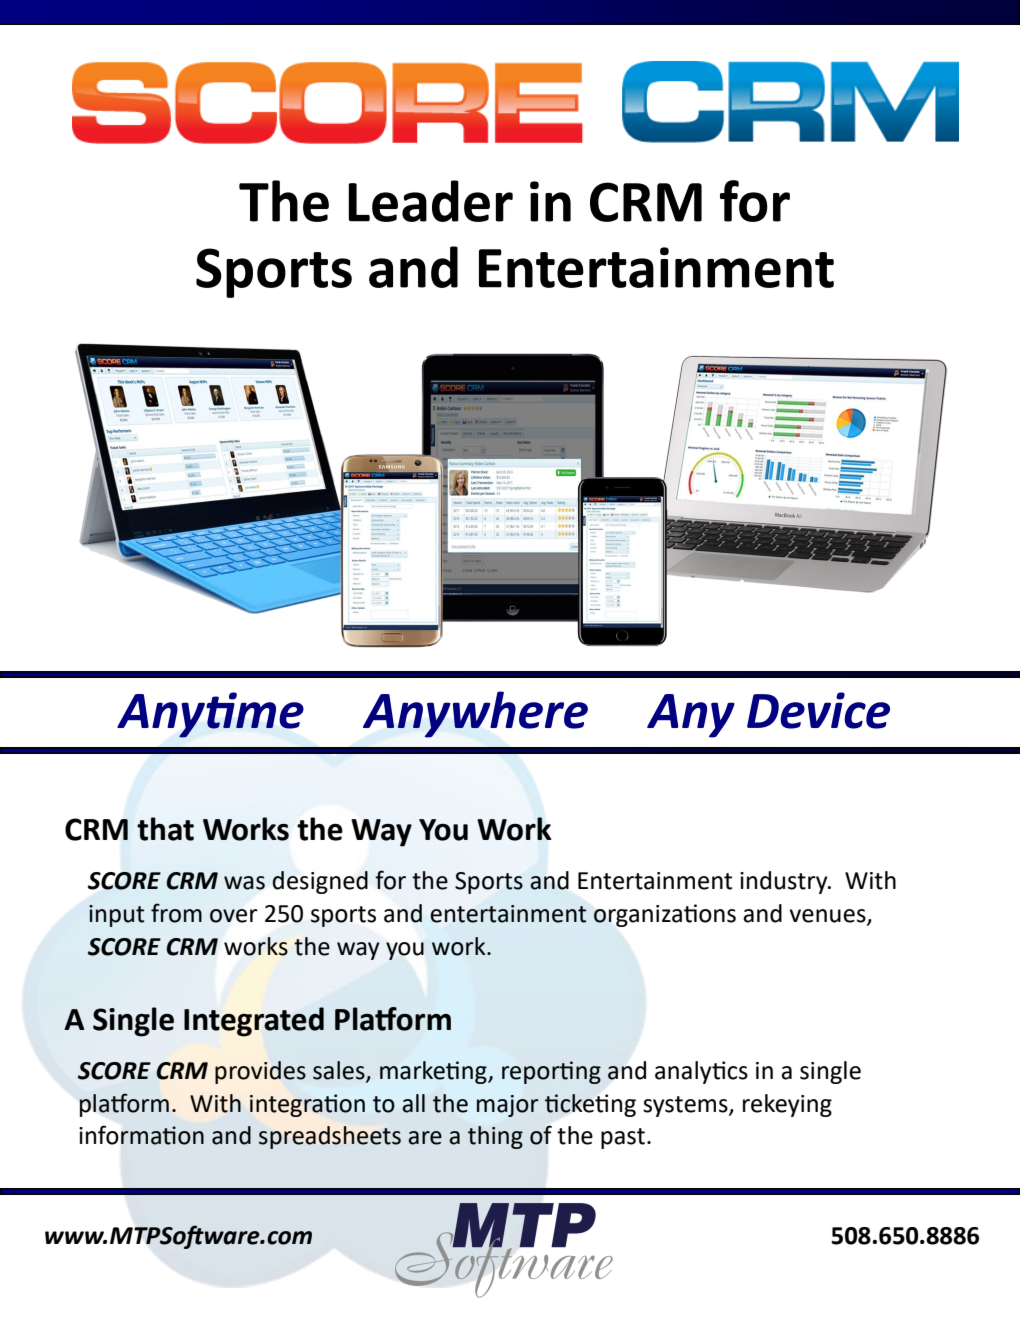 The width and height of the document is (1020, 1320). I want to click on Device, so click(818, 710).
